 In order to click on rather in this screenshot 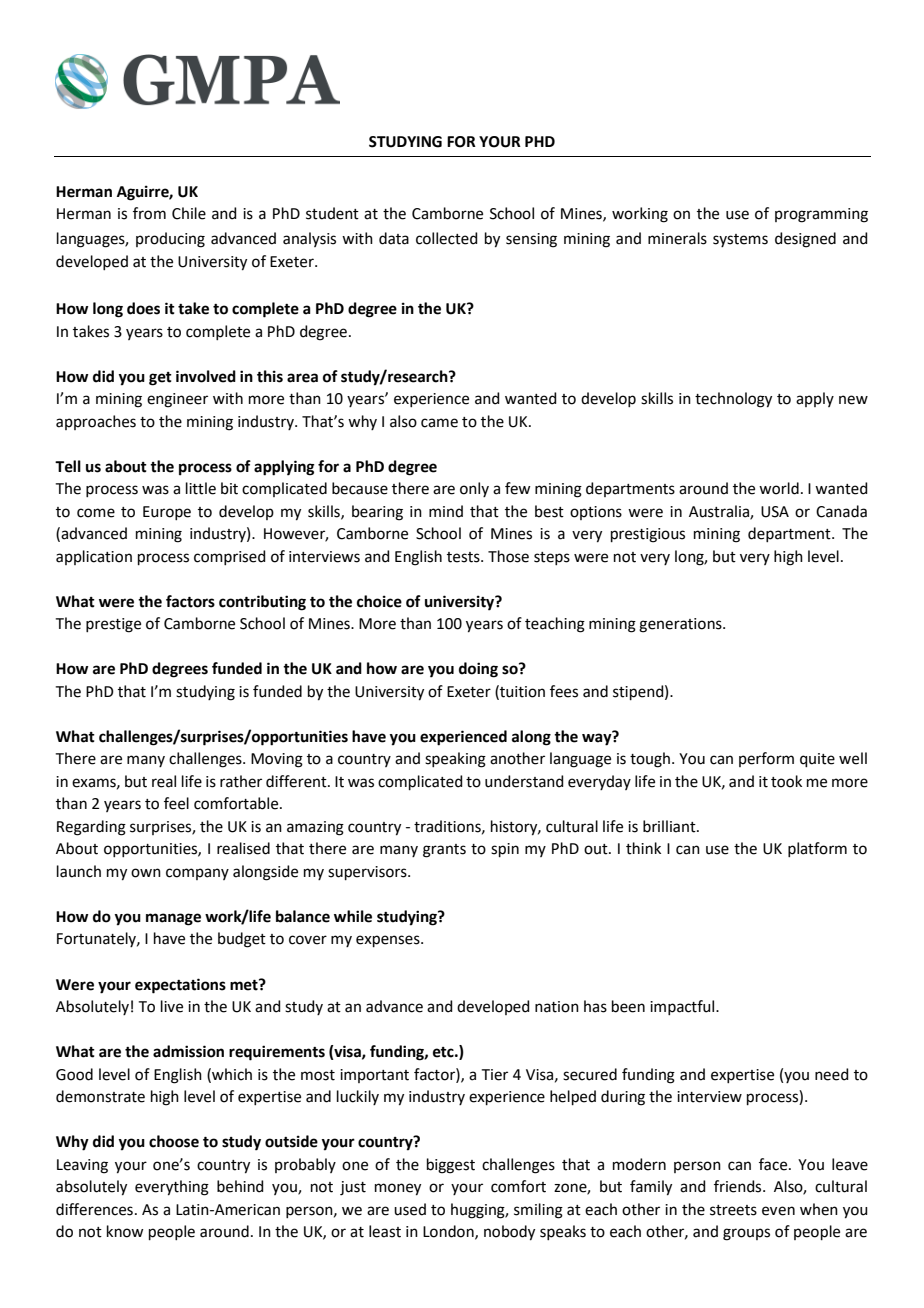, I will do `click(241, 781)`.
